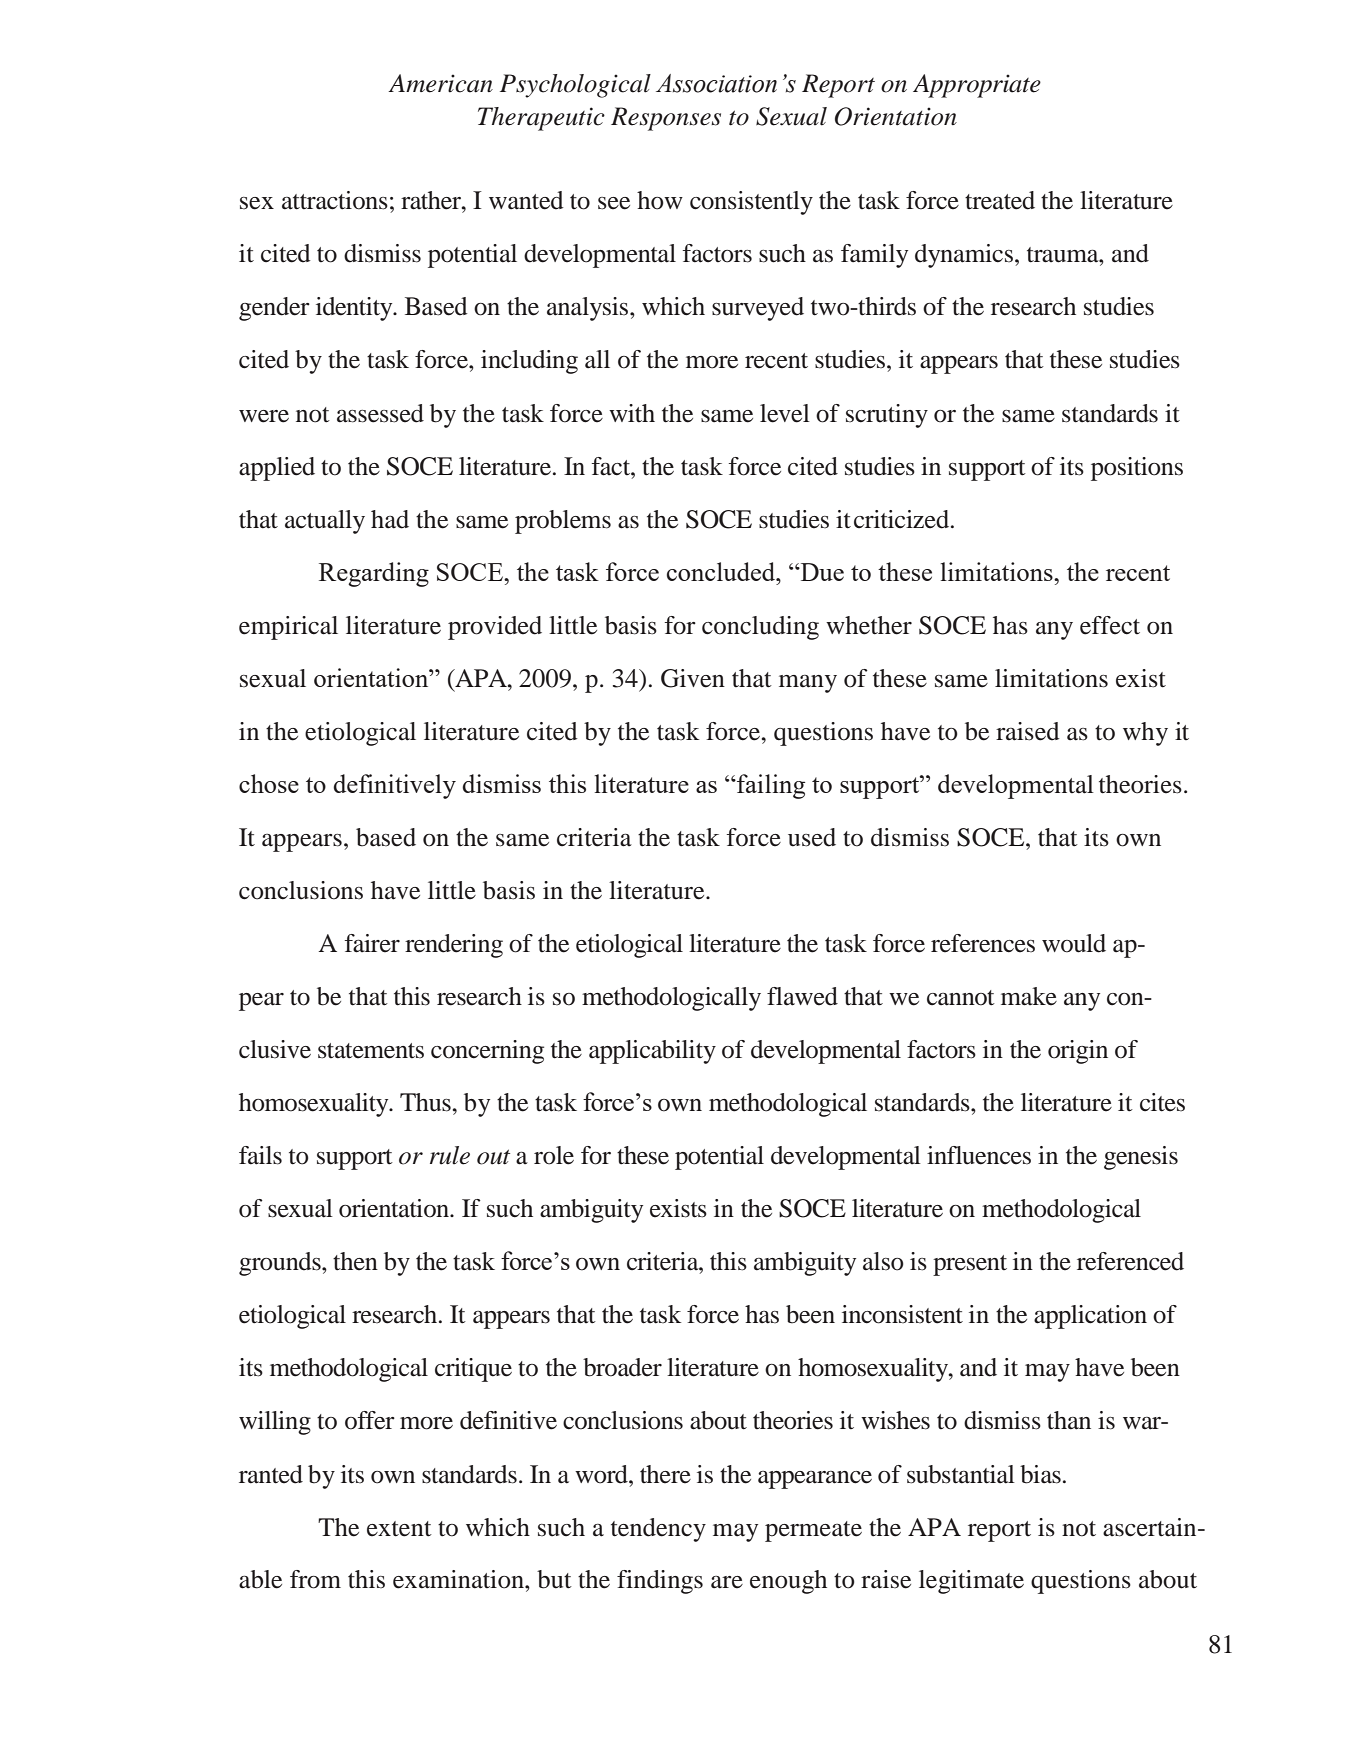  What do you see at coordinates (1110, 625) in the document?
I see `effect` at bounding box center [1110, 625].
